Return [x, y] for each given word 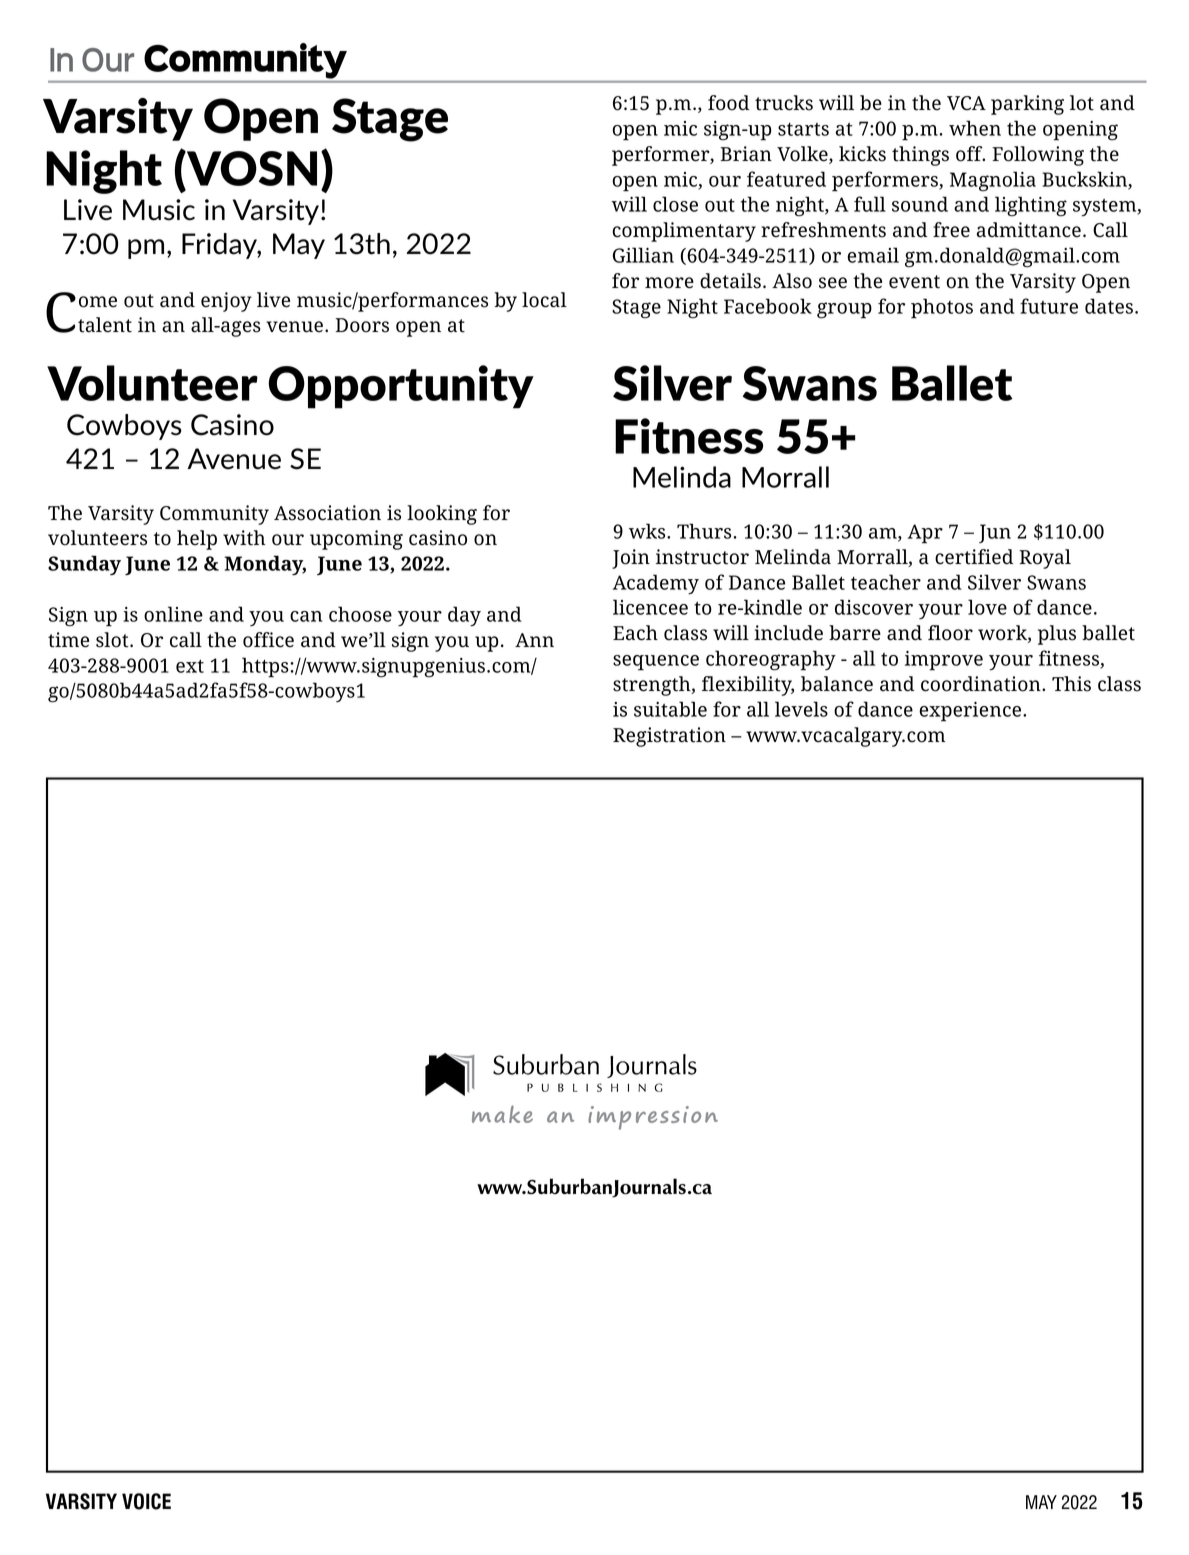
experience [971, 712]
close [675, 204]
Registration [669, 737]
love [987, 607]
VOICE [146, 1501]
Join [631, 559]
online [173, 614]
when [975, 128]
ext [190, 666]
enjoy [226, 302]
